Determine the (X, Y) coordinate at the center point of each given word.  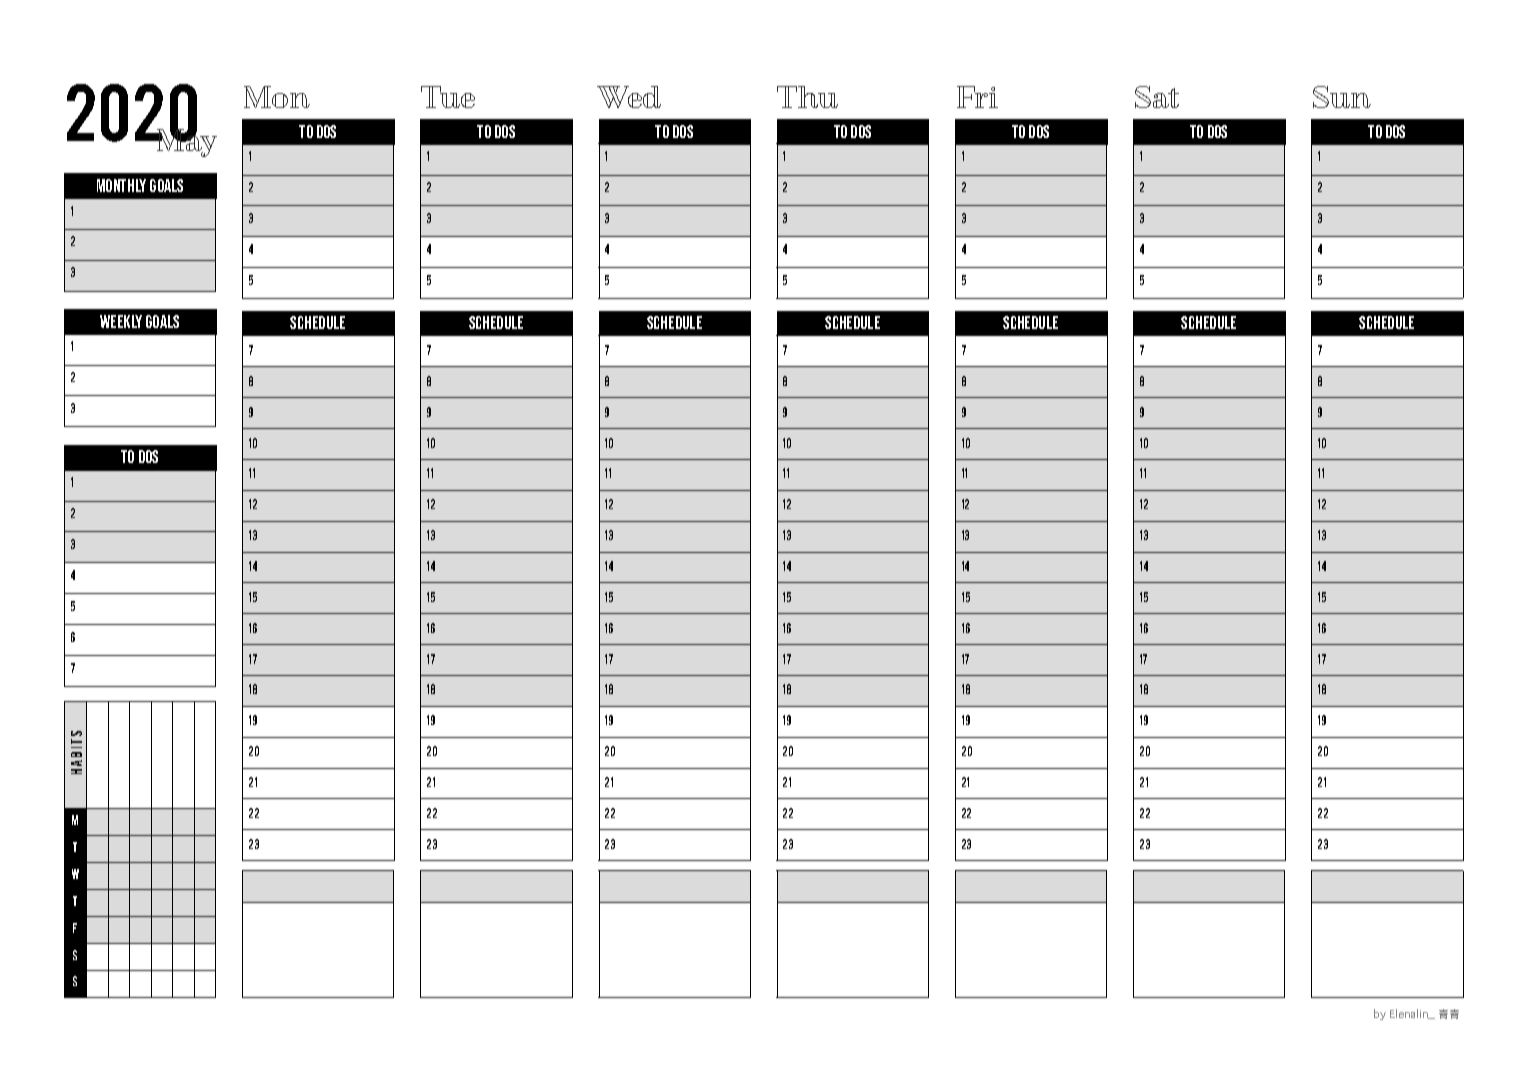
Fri (977, 97)
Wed (629, 97)
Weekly (121, 321)
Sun (1342, 97)
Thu (807, 97)
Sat (1157, 97)
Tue (448, 97)
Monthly (121, 185)
